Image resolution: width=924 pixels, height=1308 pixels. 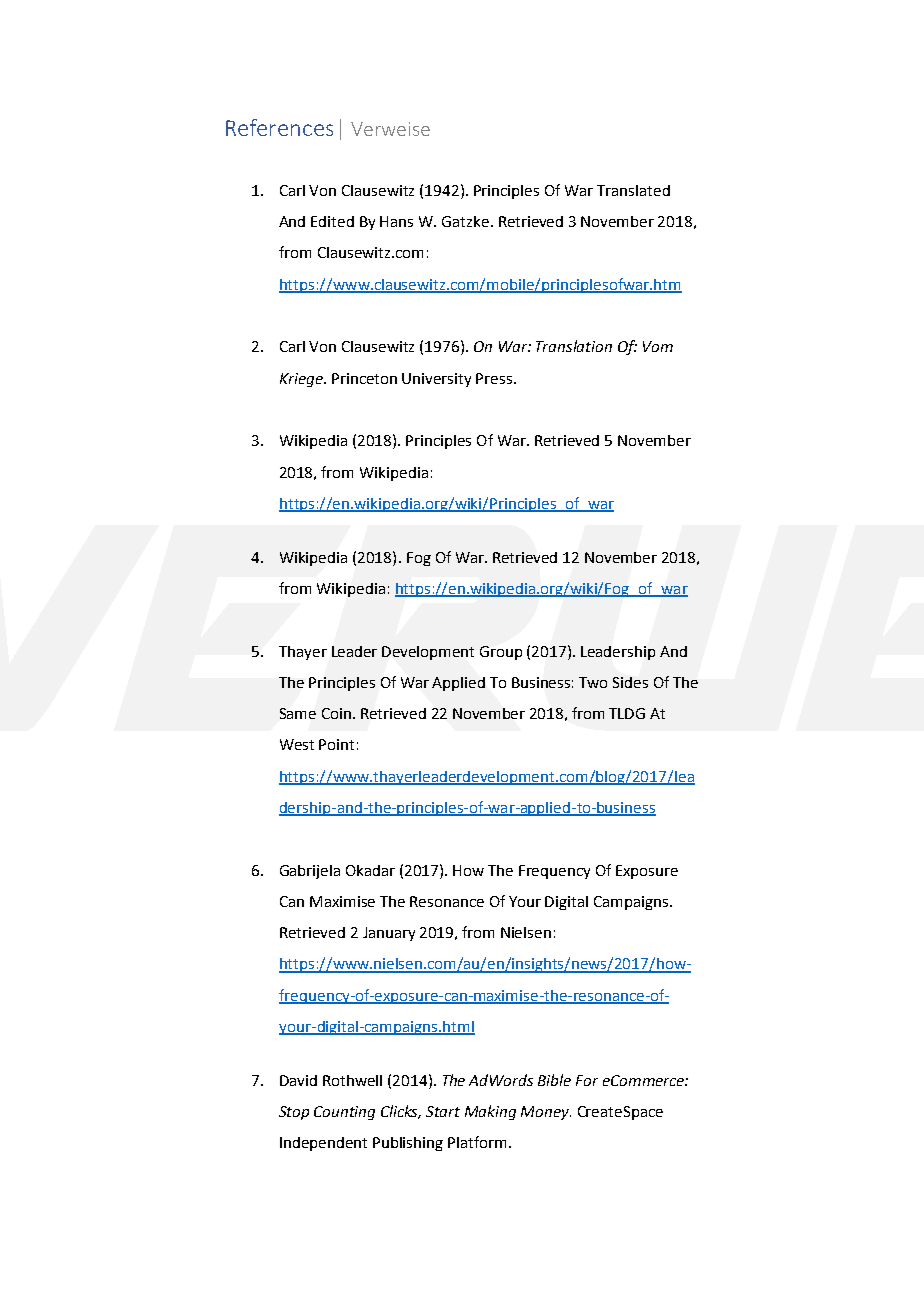 What do you see at coordinates (344, 1113) in the screenshot?
I see `Counting` at bounding box center [344, 1113].
